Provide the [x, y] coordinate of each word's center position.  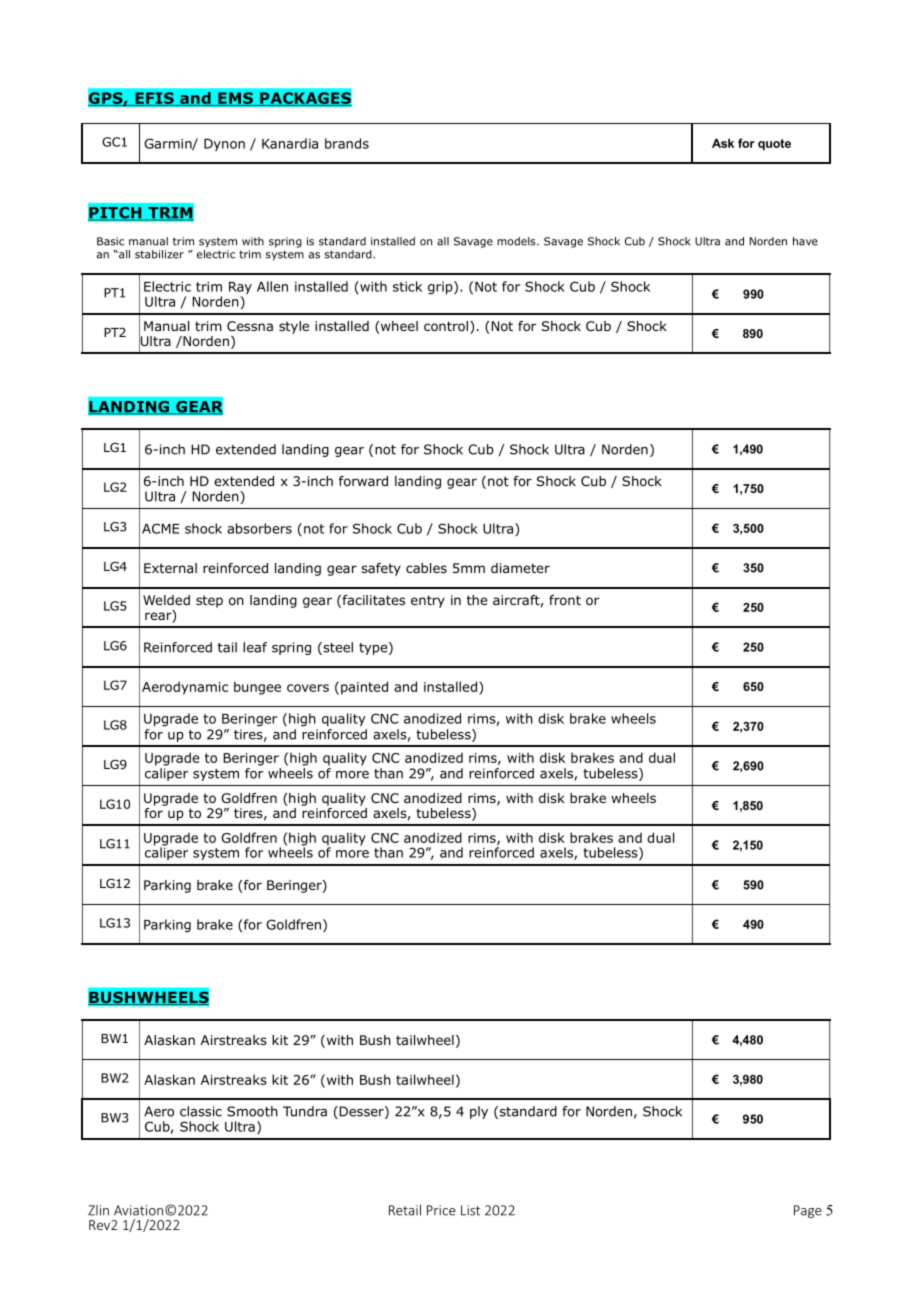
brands [347, 143]
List [470, 1210]
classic [201, 1111]
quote [774, 145]
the [477, 600]
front [565, 600]
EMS [235, 99]
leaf [255, 647]
